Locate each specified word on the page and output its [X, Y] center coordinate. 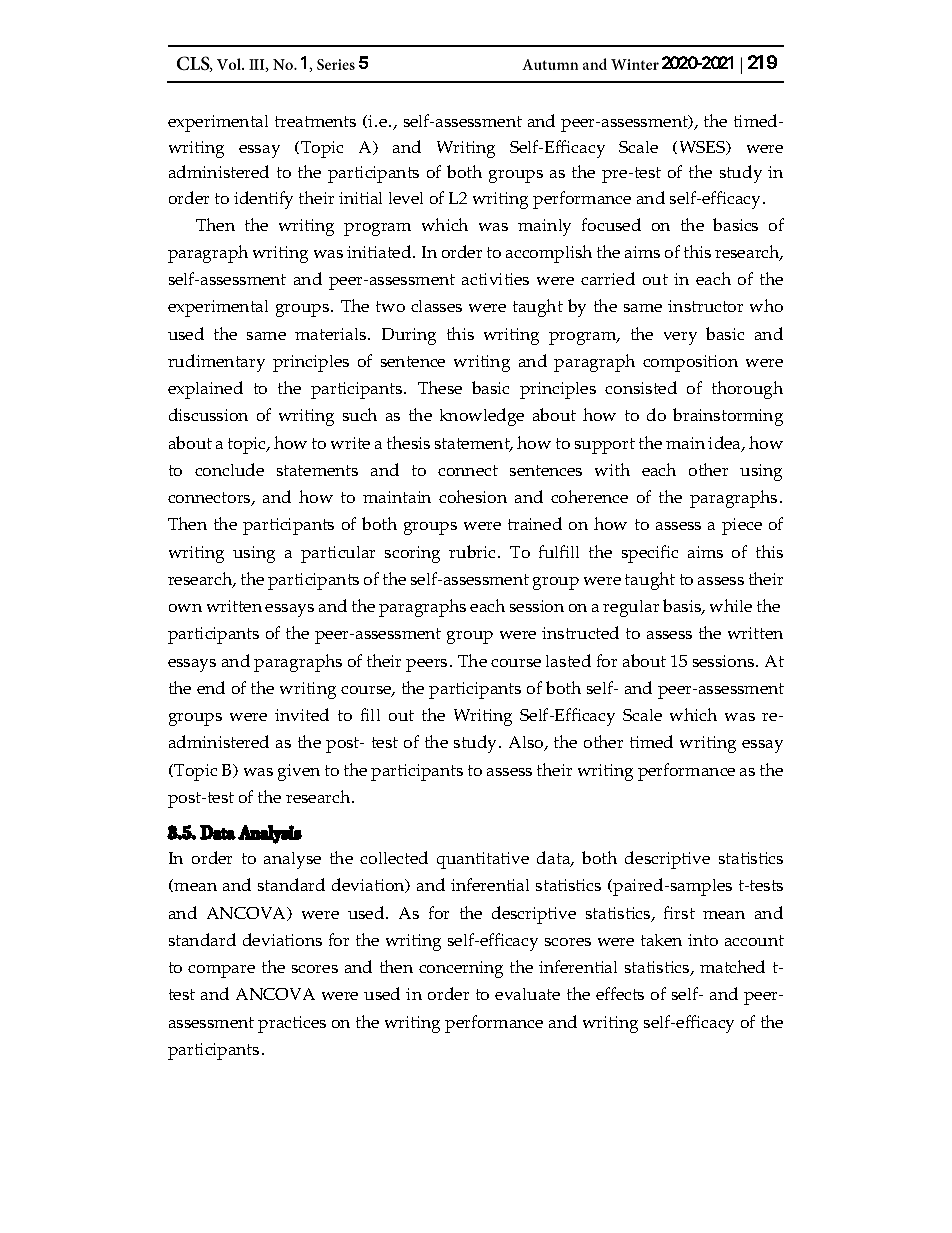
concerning [461, 969]
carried [608, 278]
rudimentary [216, 363]
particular [338, 554]
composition [690, 363]
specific [650, 554]
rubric [472, 551]
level [406, 198]
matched [732, 966]
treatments [315, 121]
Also [527, 743]
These [440, 387]
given [299, 772]
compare [221, 971]
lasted [568, 660]
